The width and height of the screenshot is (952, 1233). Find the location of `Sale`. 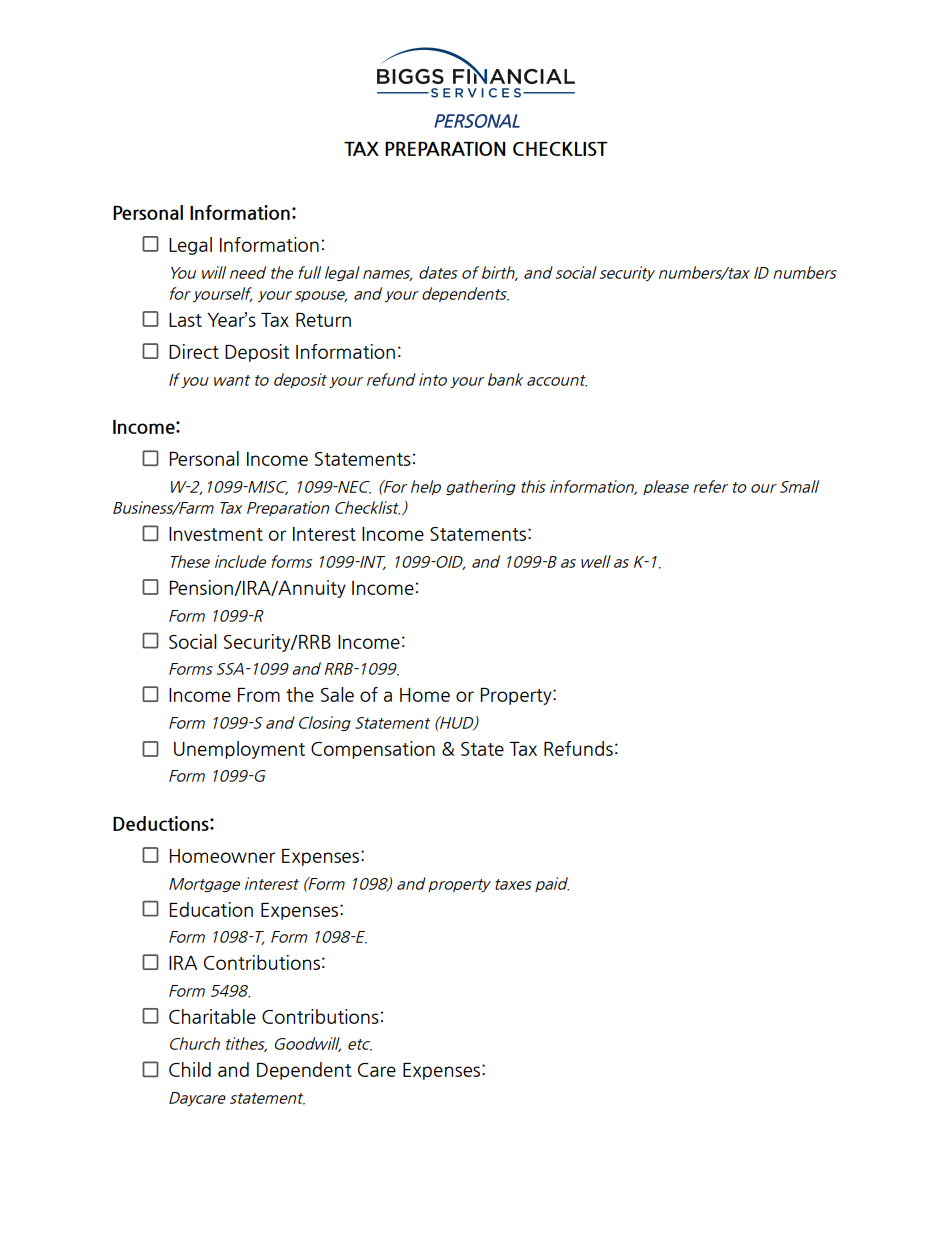

Sale is located at coordinates (337, 694).
